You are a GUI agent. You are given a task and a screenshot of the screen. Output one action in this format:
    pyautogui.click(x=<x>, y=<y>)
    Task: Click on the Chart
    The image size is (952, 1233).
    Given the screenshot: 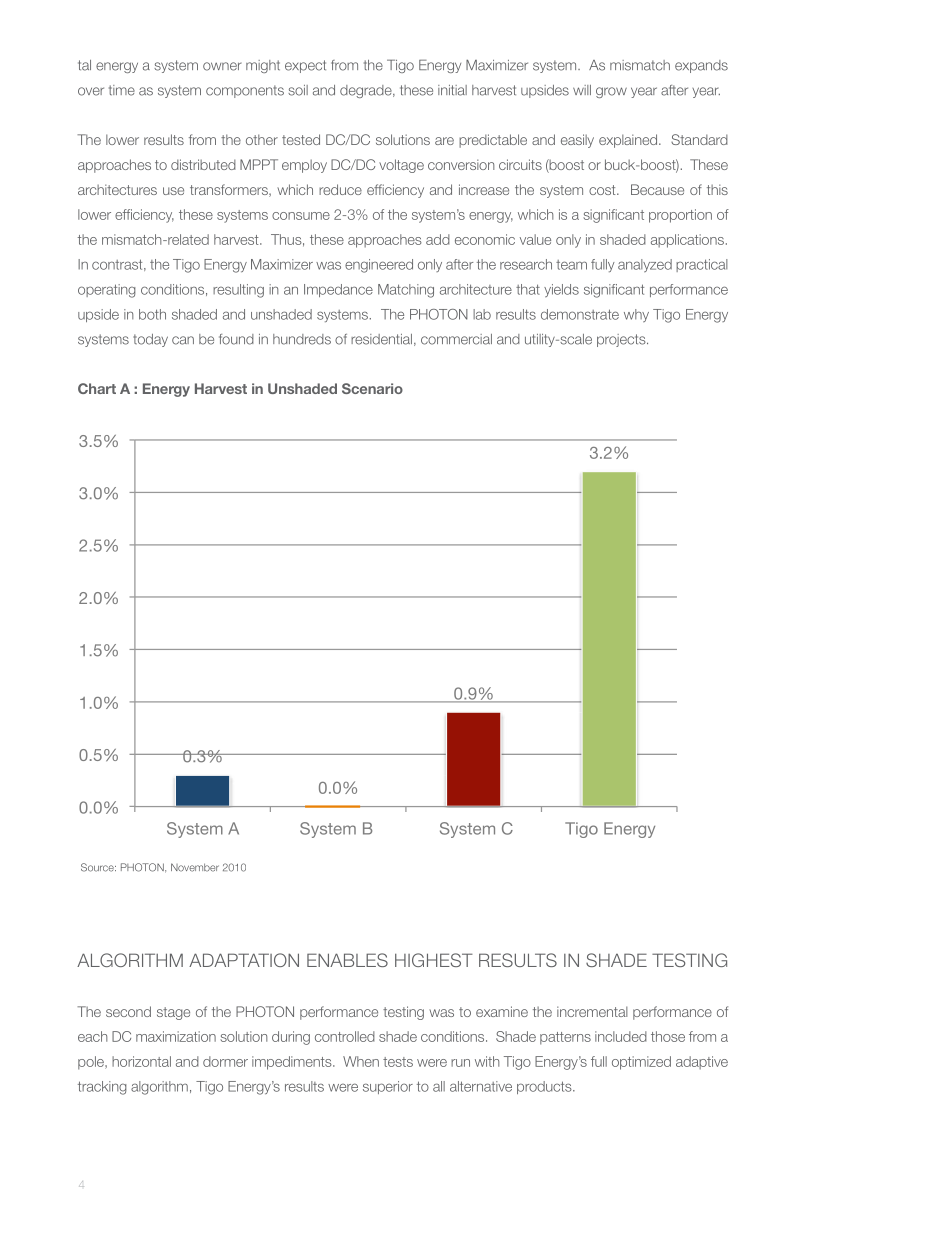 What is the action you would take?
    pyautogui.click(x=97, y=388)
